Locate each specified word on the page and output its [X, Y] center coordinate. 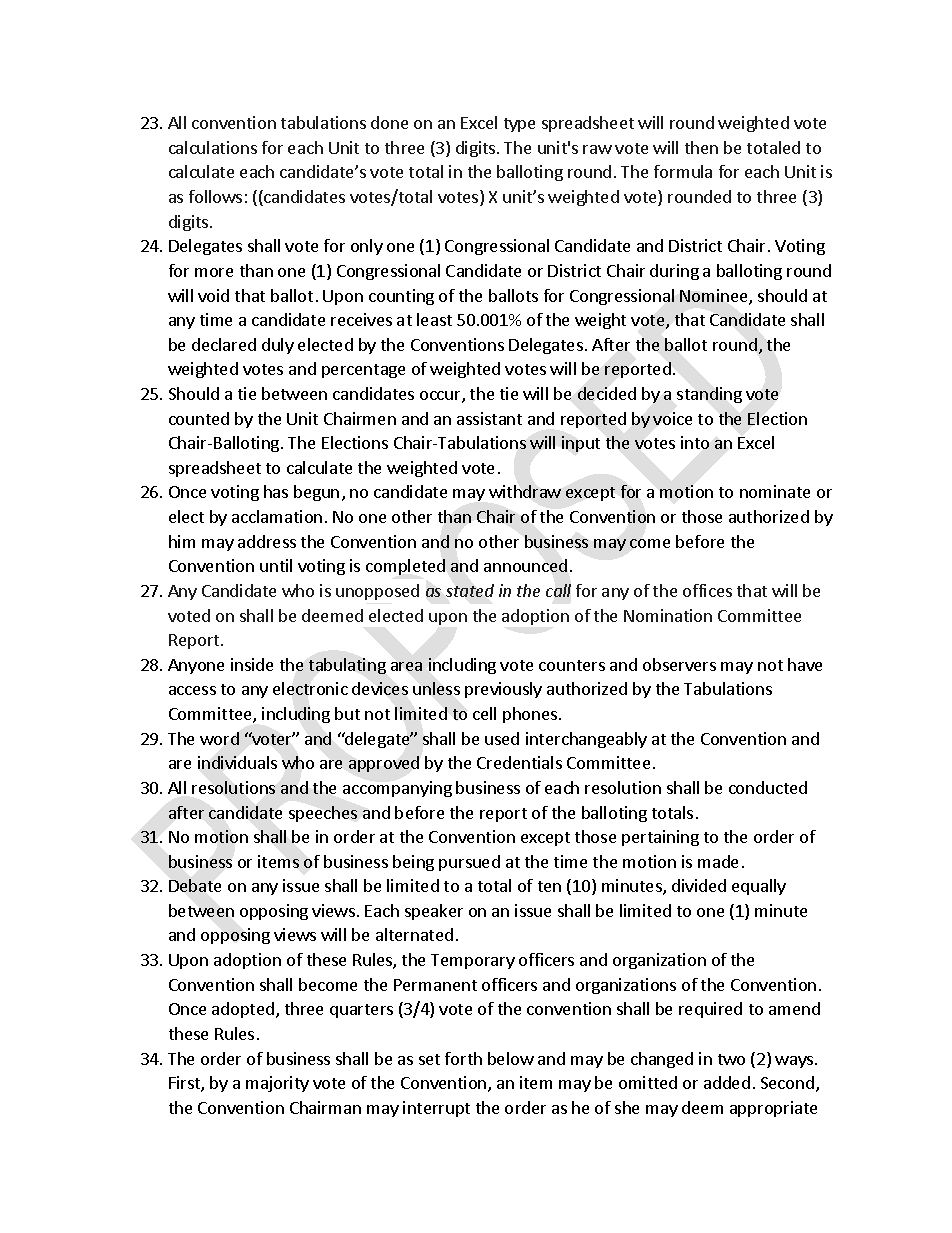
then [701, 147]
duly [278, 346]
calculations [213, 147]
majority [277, 1084]
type [519, 125]
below [511, 1058]
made [718, 861]
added [727, 1082]
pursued [469, 863]
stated [470, 590]
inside [252, 664]
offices [707, 590]
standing [709, 395]
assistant [489, 418]
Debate [195, 885]
